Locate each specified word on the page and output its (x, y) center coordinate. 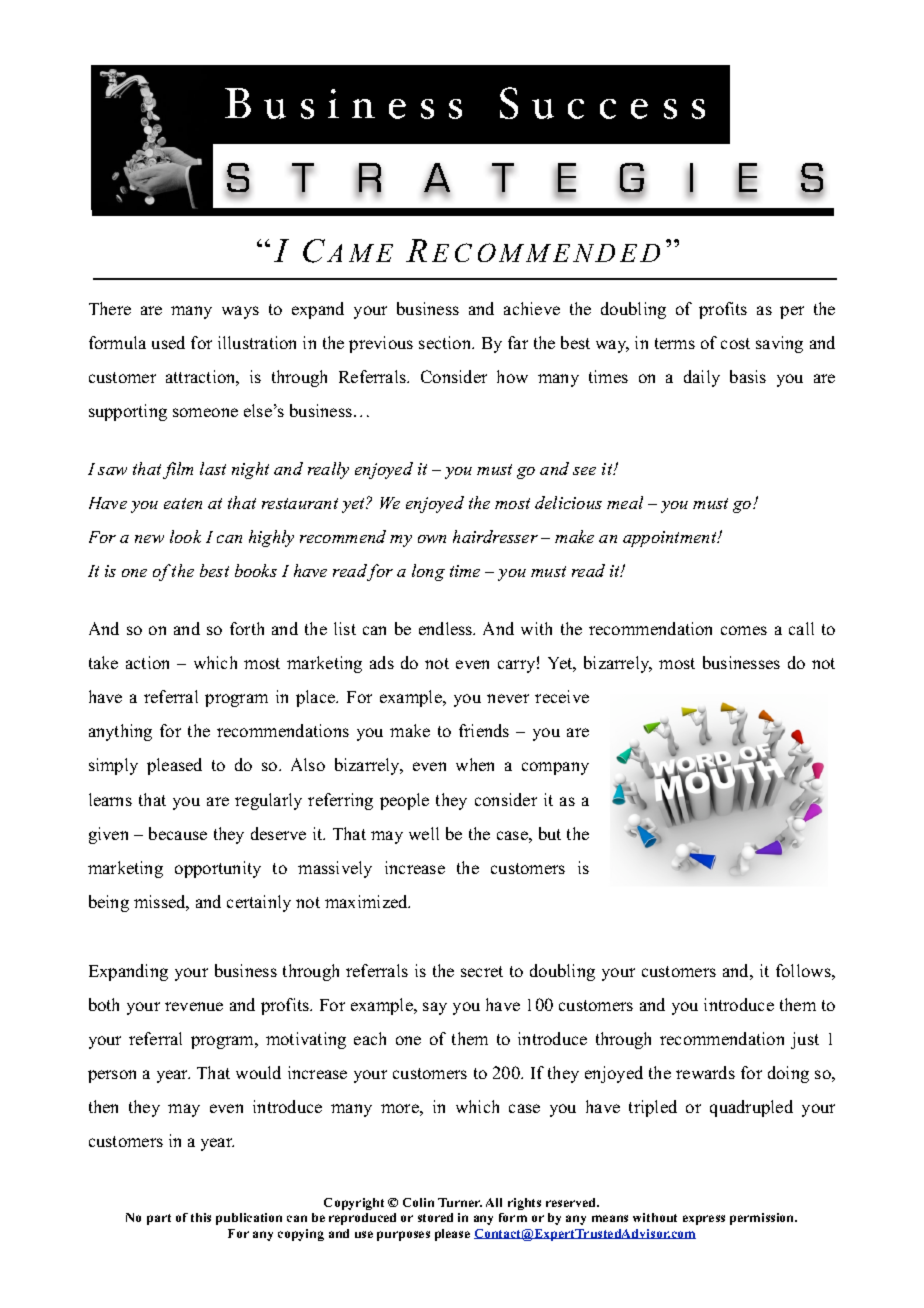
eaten (183, 503)
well (424, 833)
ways (240, 312)
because (178, 833)
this (201, 1217)
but (550, 833)
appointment (671, 539)
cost (735, 343)
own (432, 539)
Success (602, 103)
